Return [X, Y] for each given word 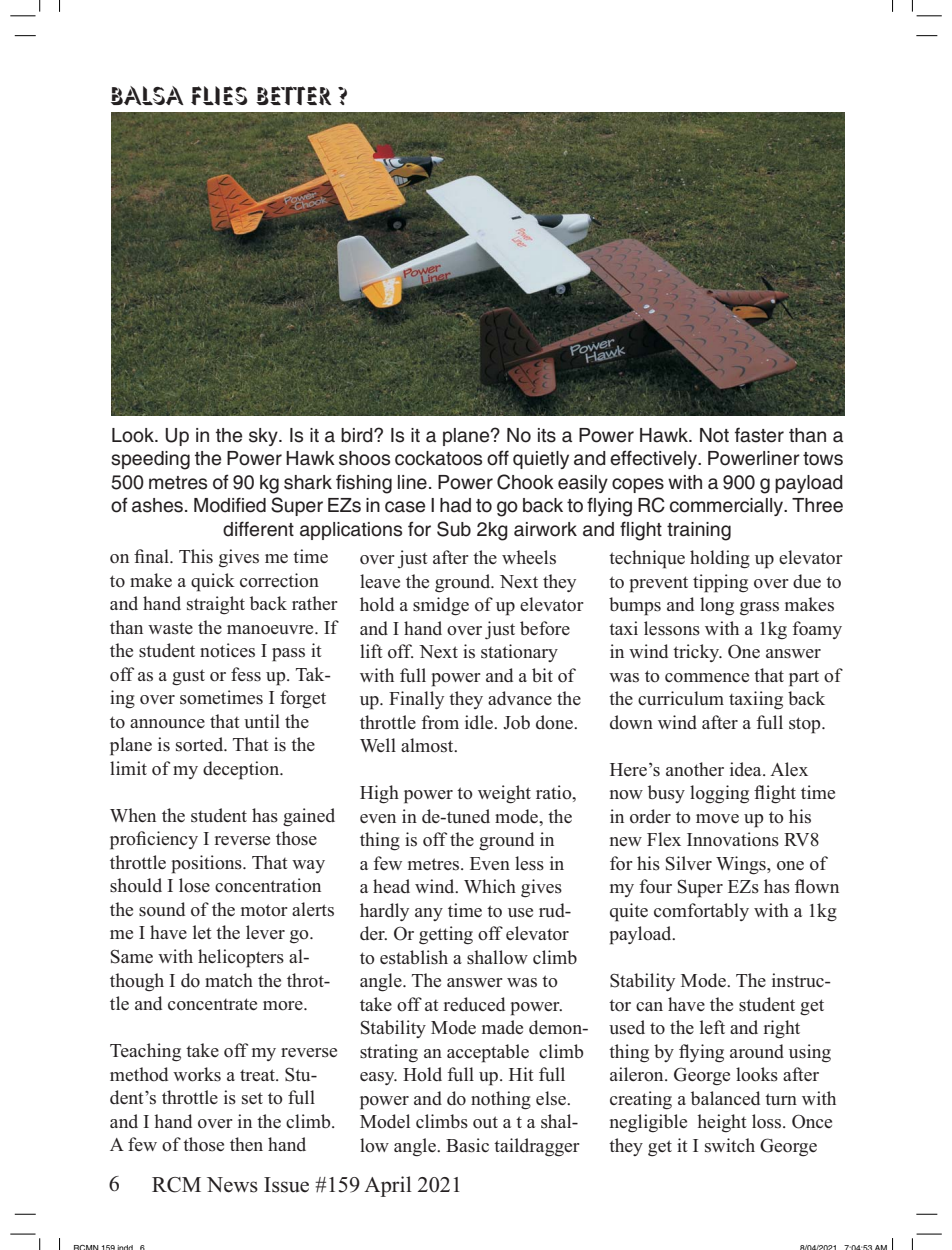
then [246, 1144]
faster [759, 435]
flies [219, 95]
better [293, 95]
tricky [697, 653]
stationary [519, 653]
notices [227, 650]
